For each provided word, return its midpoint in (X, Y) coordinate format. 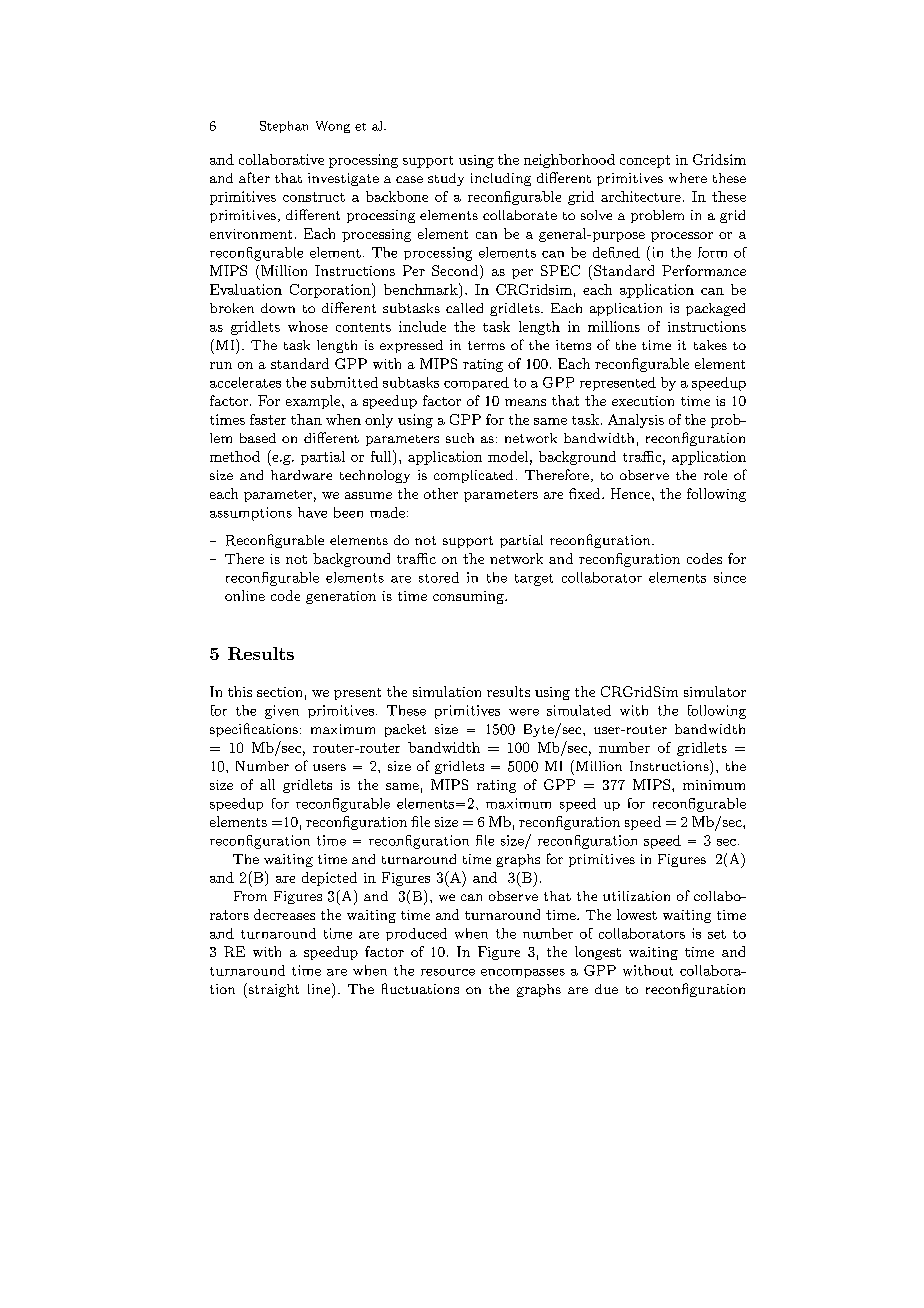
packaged (715, 309)
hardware (301, 475)
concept (645, 161)
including (501, 179)
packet (405, 730)
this (240, 691)
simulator (715, 691)
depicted (329, 879)
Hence (630, 493)
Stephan (284, 127)
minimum (714, 785)
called (464, 308)
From (250, 896)
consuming (469, 597)
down (278, 308)
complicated (473, 476)
